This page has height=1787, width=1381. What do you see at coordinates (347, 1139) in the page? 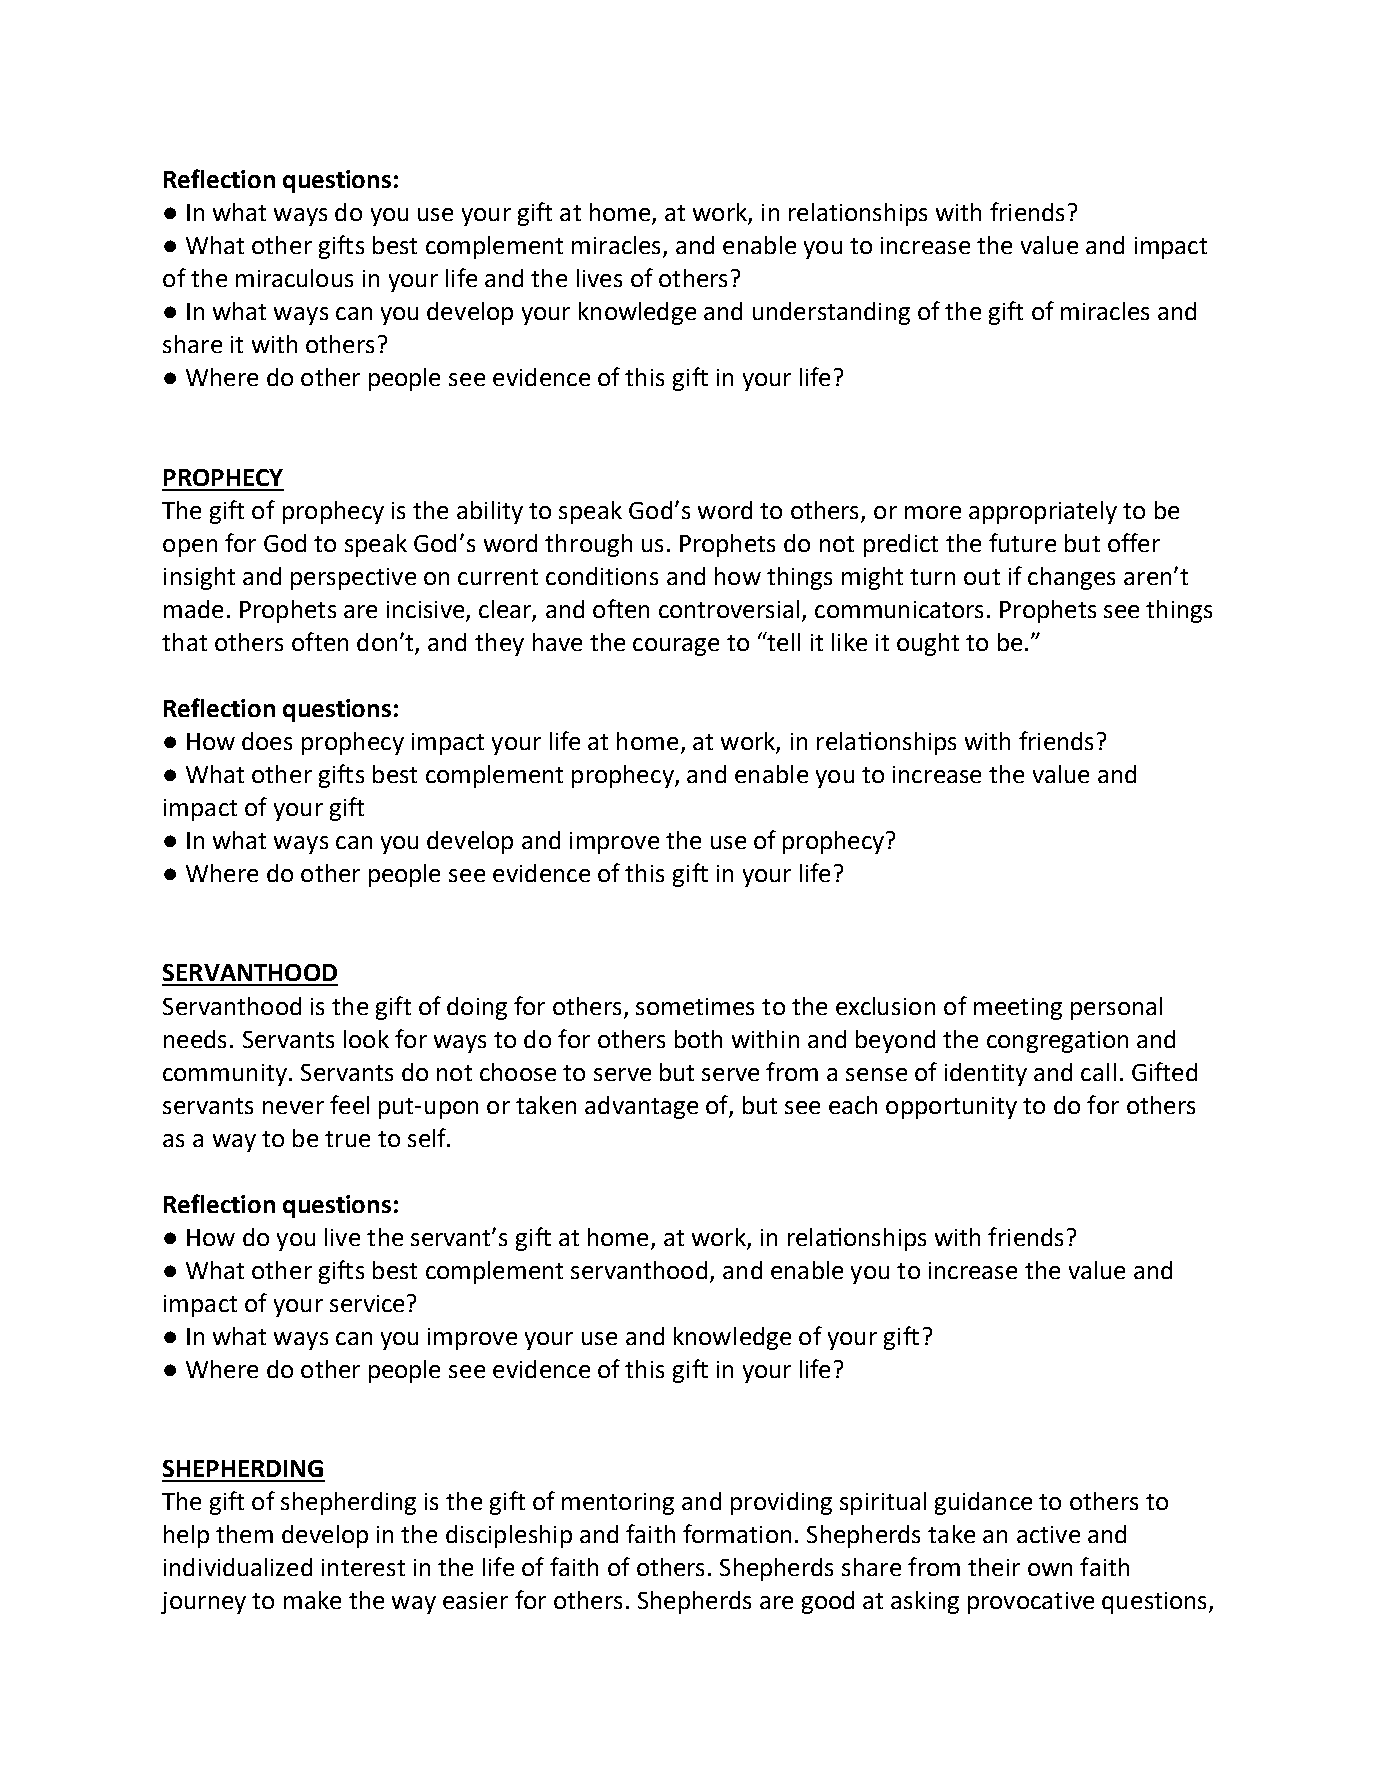
I see `true` at bounding box center [347, 1139].
